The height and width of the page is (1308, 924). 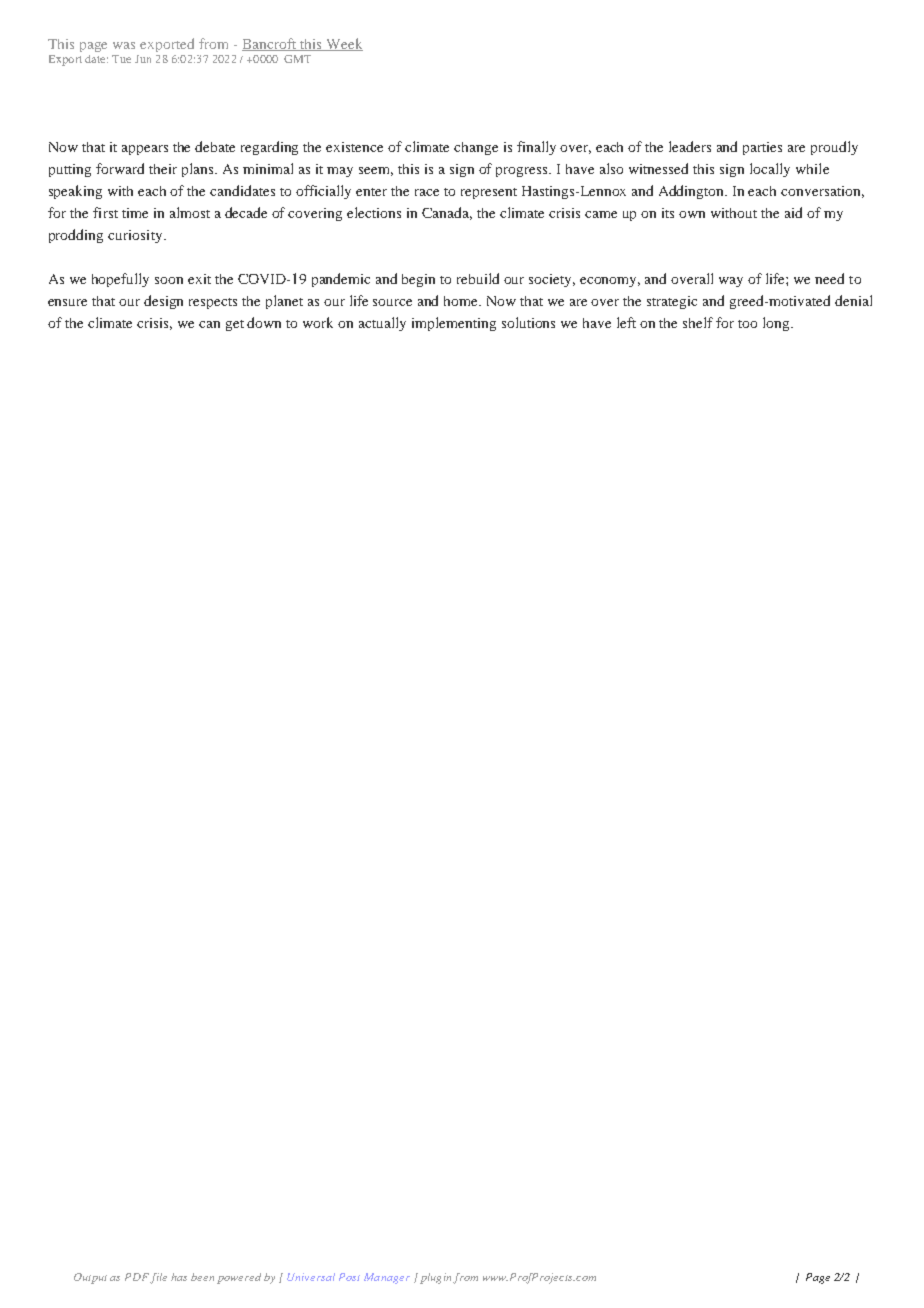 What do you see at coordinates (137, 1277) in the page?
I see `PDF` at bounding box center [137, 1277].
